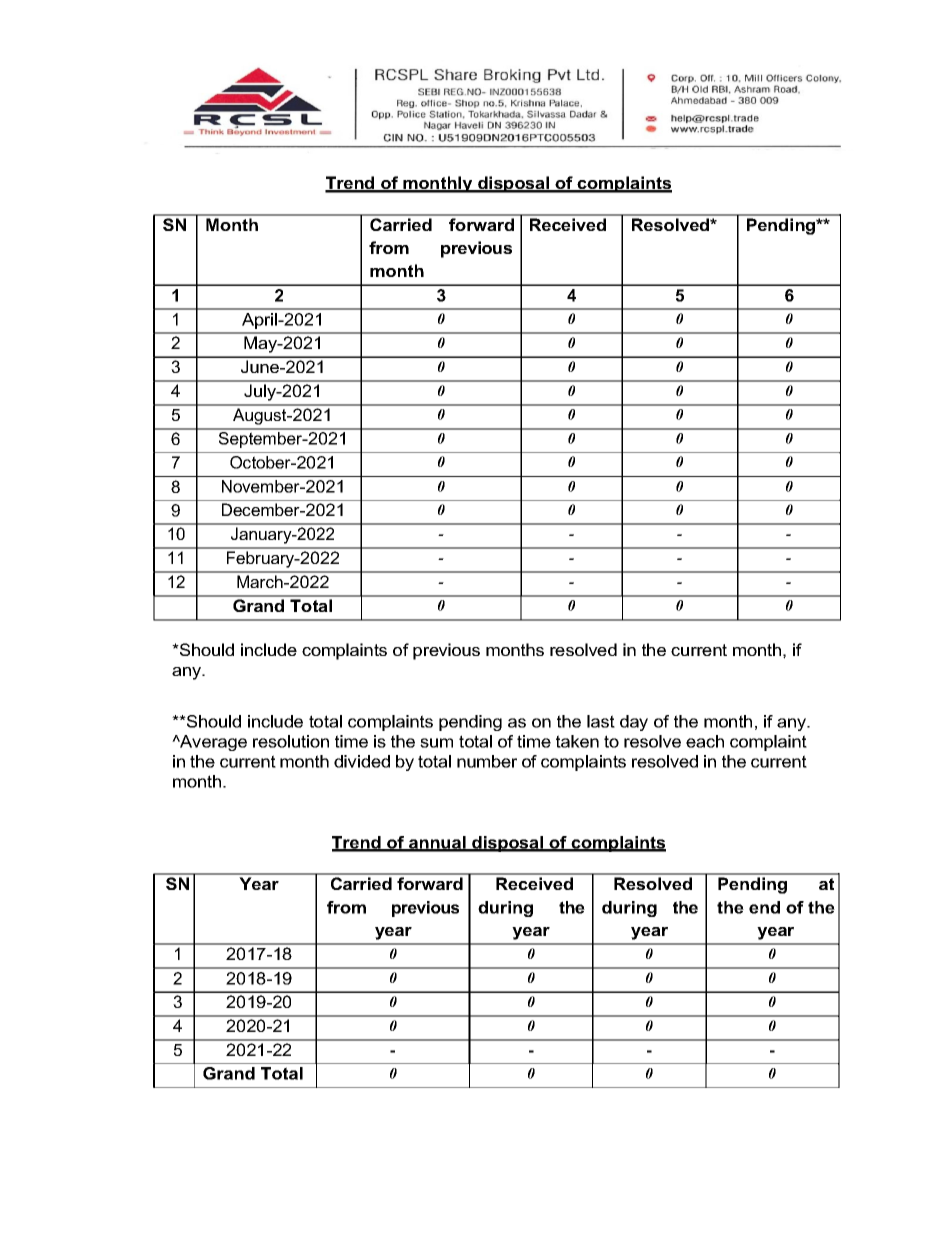 This image has width=952, height=1233. Describe the element at coordinates (436, 743) in the image. I see `sum` at that location.
